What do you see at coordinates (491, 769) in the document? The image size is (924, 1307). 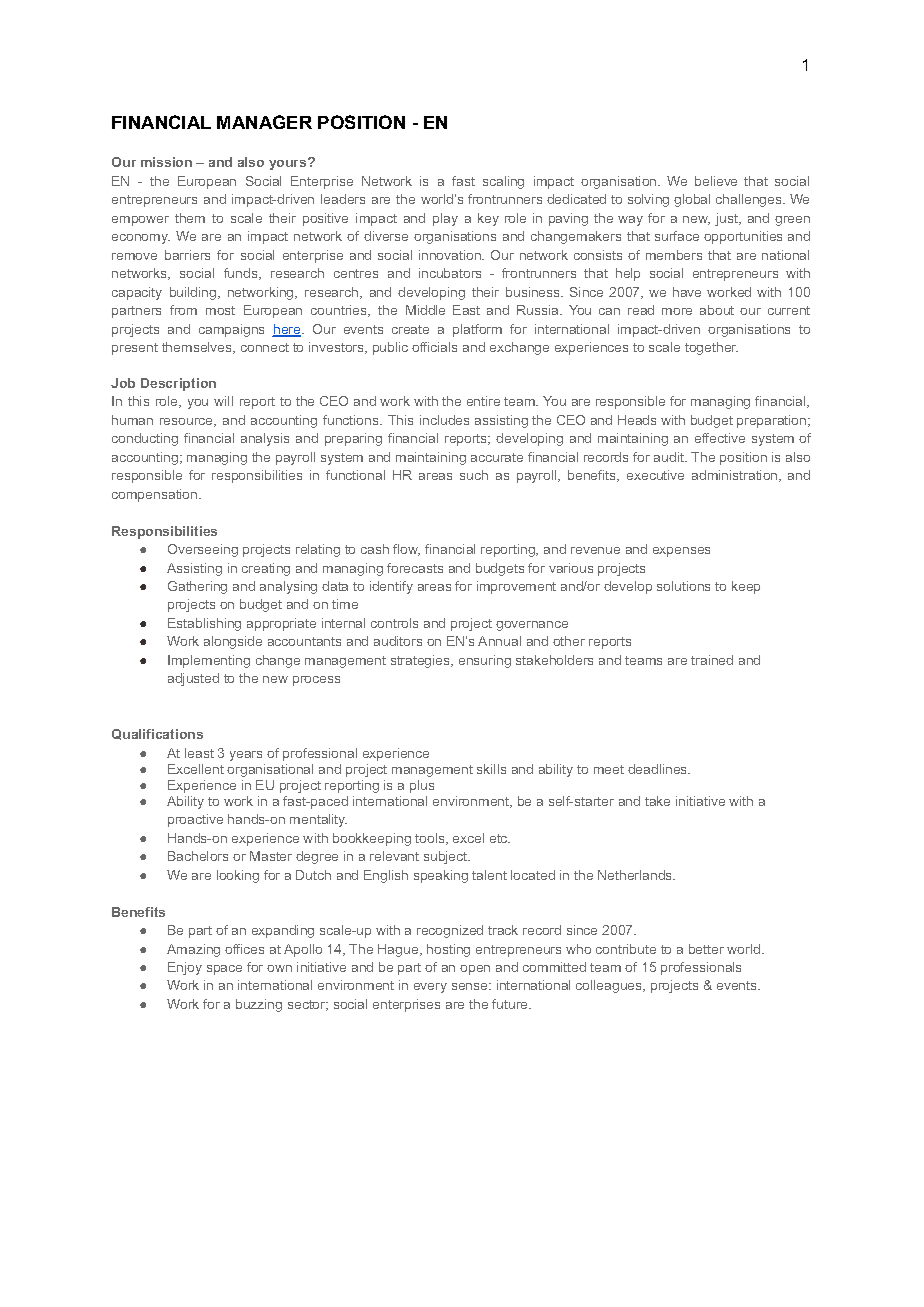 I see `skills` at bounding box center [491, 769].
